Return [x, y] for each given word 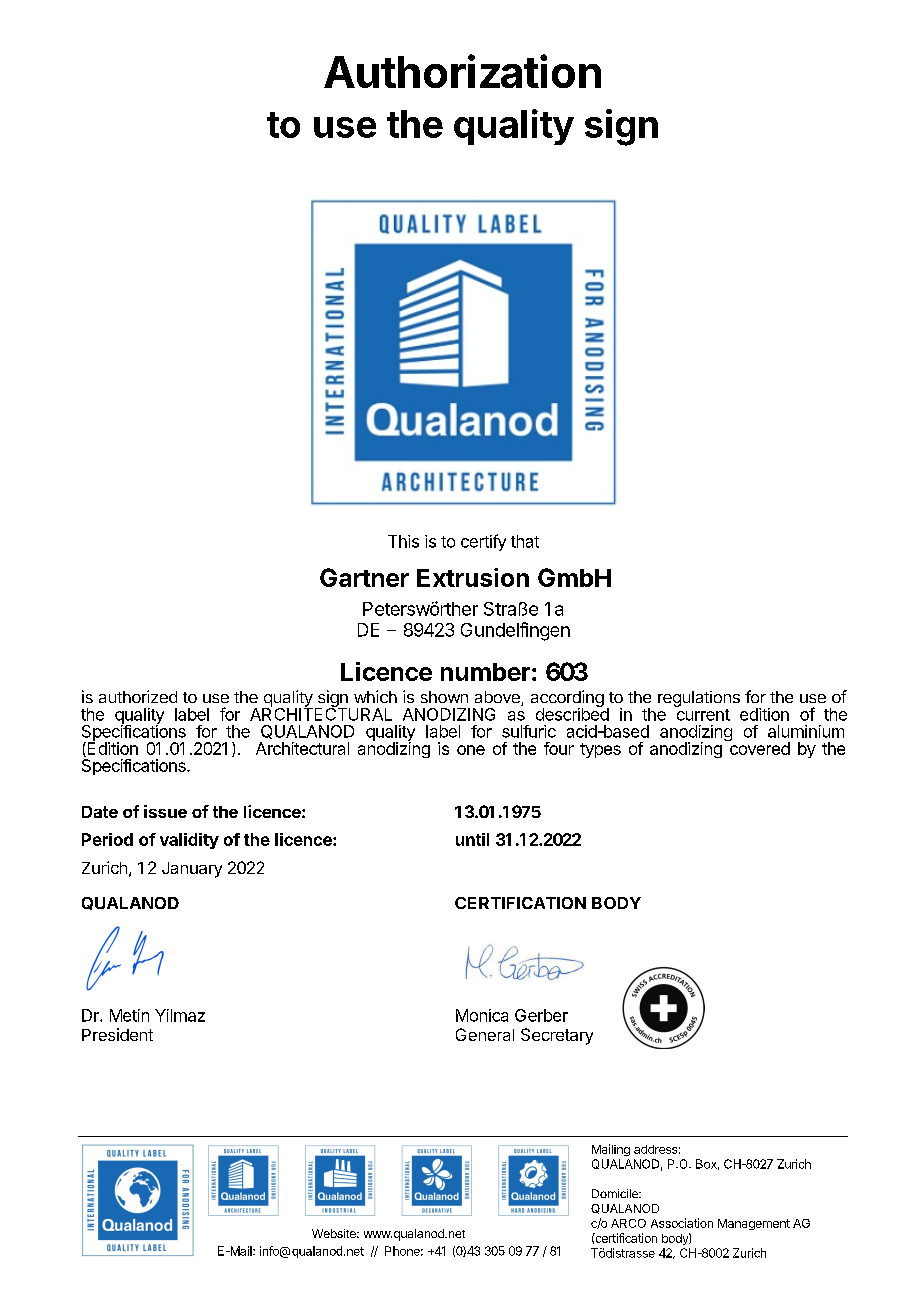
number [485, 672]
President [117, 1034]
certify [483, 542]
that [525, 541]
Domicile [616, 1193]
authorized [138, 696]
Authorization [462, 71]
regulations [699, 699]
